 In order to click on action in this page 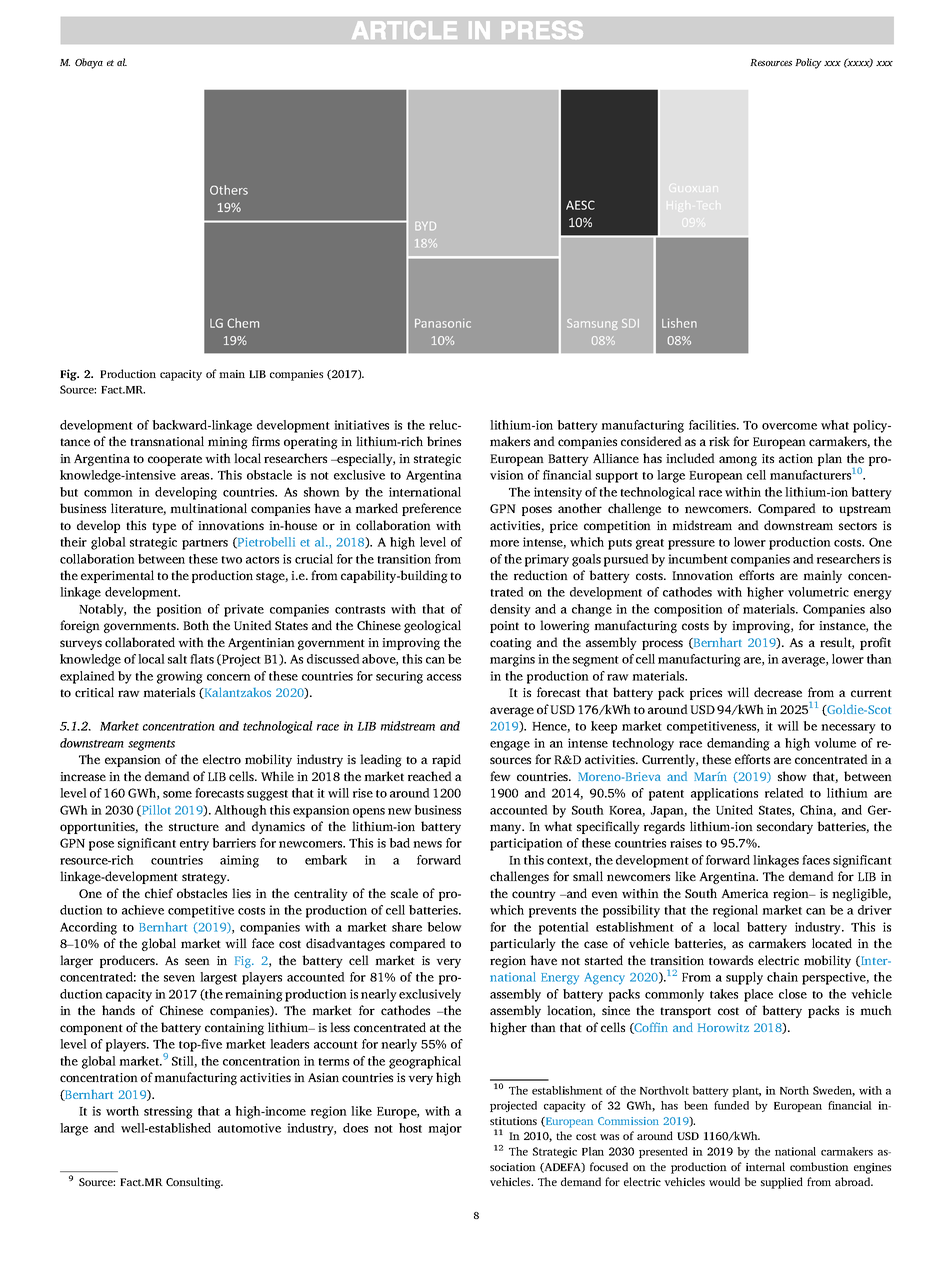, I will do `click(796, 458)`.
